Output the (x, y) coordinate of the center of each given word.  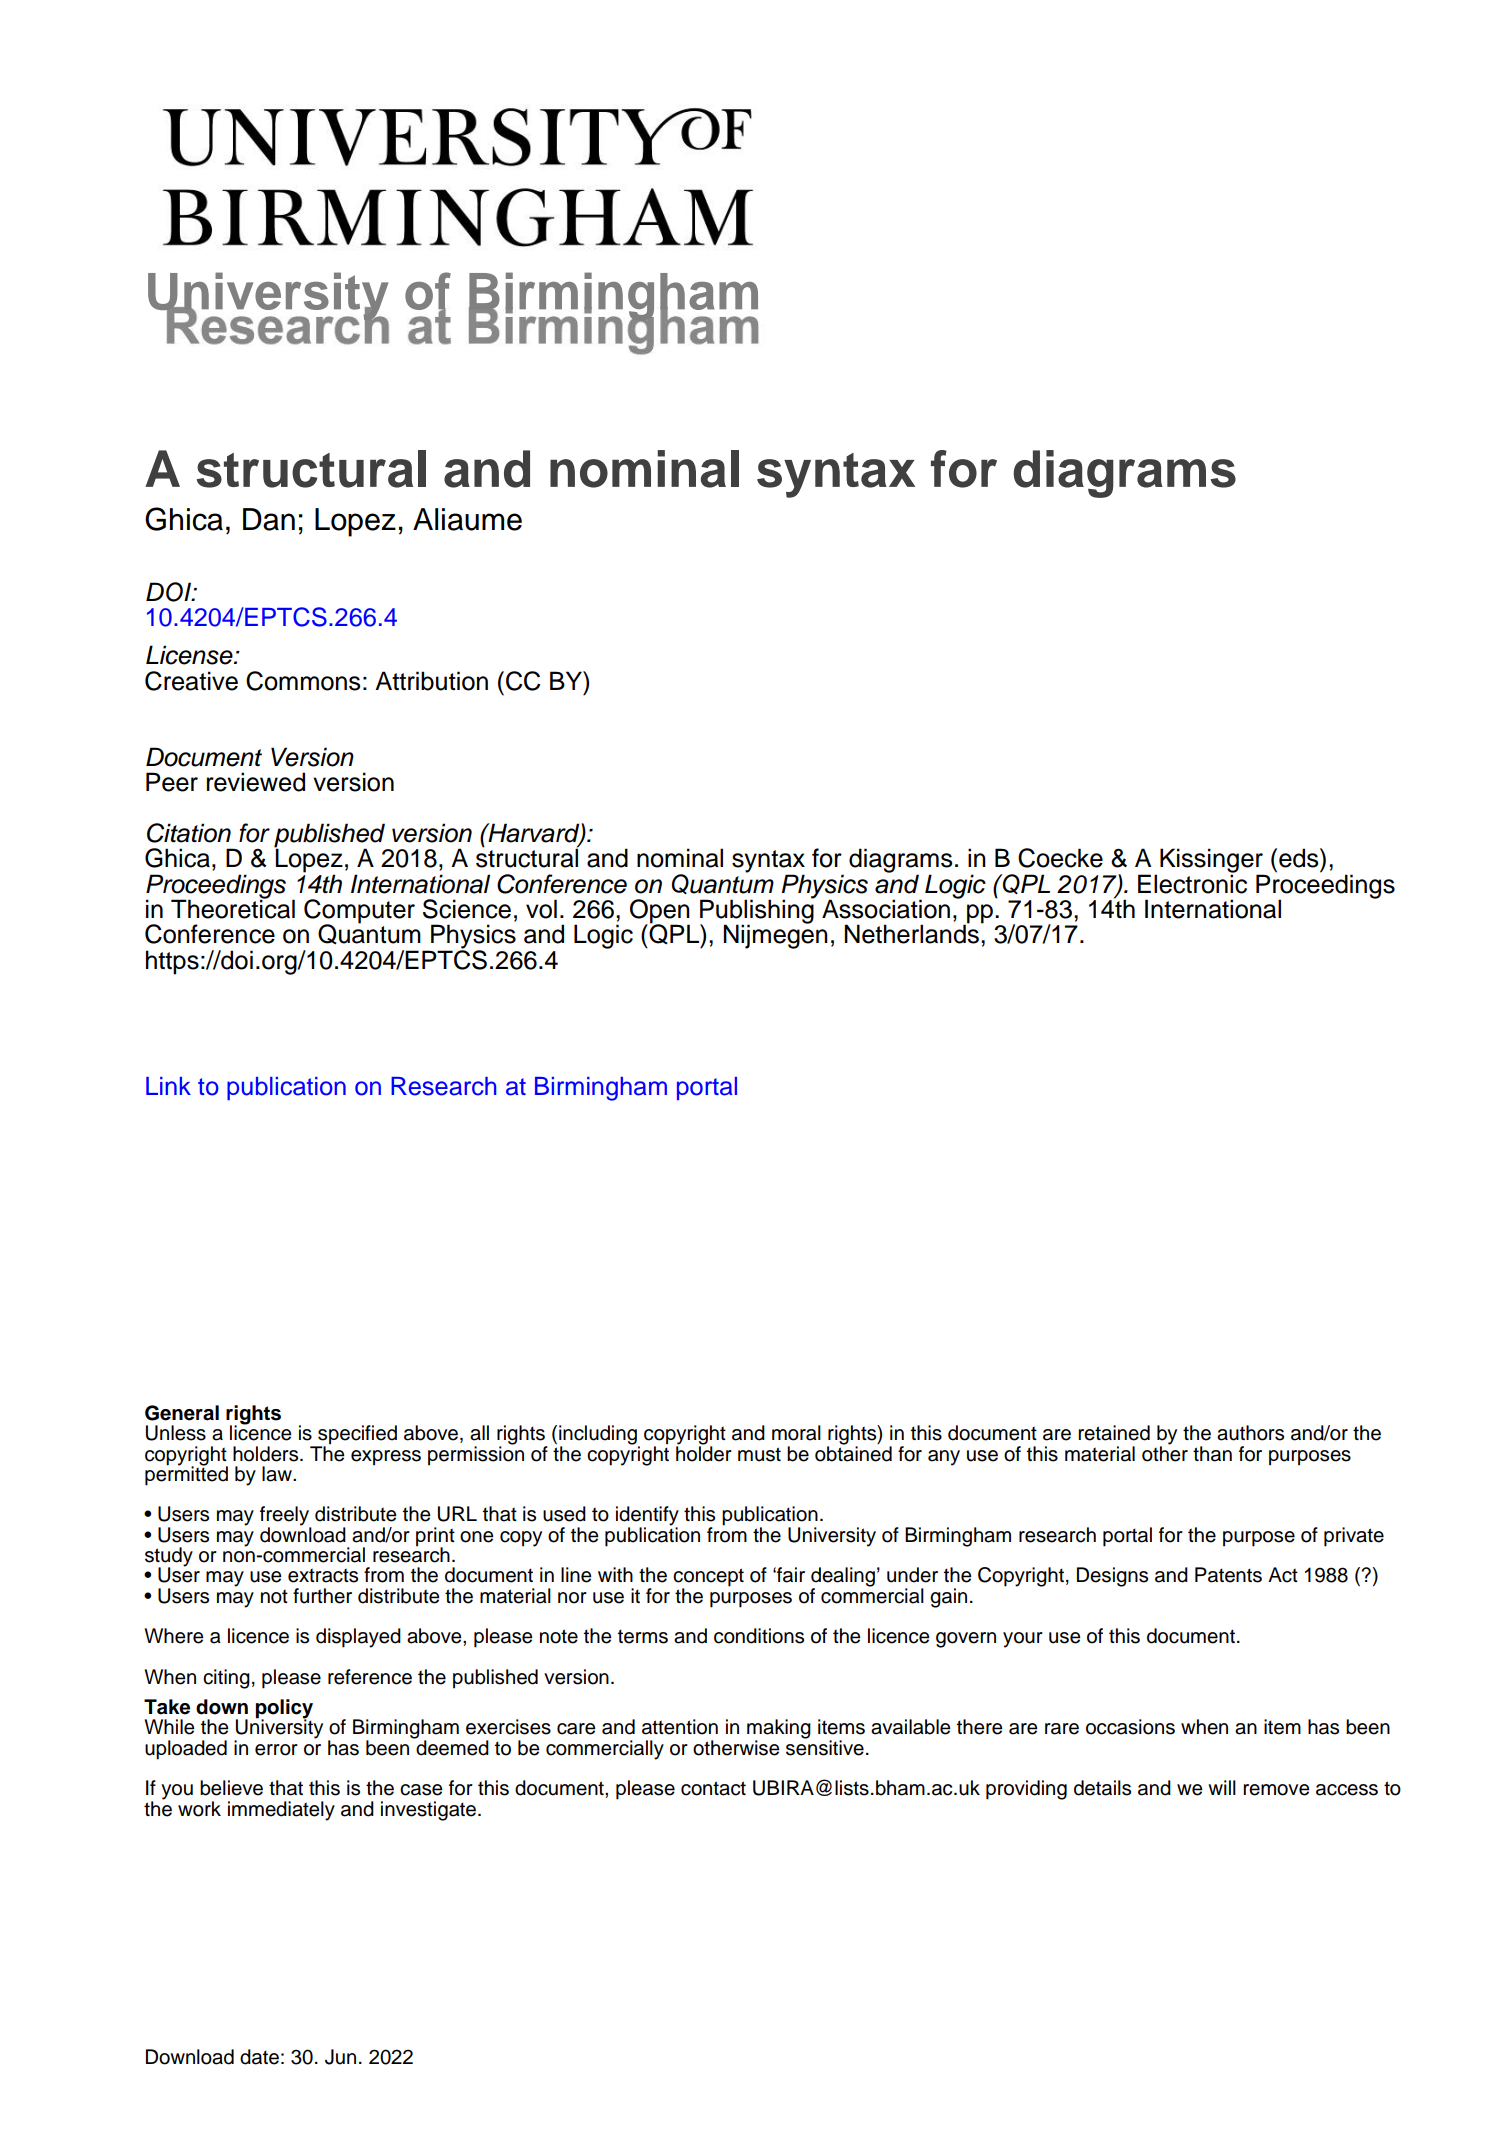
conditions (759, 1636)
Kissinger (1212, 861)
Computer (359, 912)
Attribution (431, 681)
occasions (1130, 1727)
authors (1250, 1433)
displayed (358, 1638)
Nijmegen (775, 936)
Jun (340, 2057)
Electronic (1192, 883)
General (182, 1413)
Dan (269, 519)
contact (713, 1788)
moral (796, 1433)
